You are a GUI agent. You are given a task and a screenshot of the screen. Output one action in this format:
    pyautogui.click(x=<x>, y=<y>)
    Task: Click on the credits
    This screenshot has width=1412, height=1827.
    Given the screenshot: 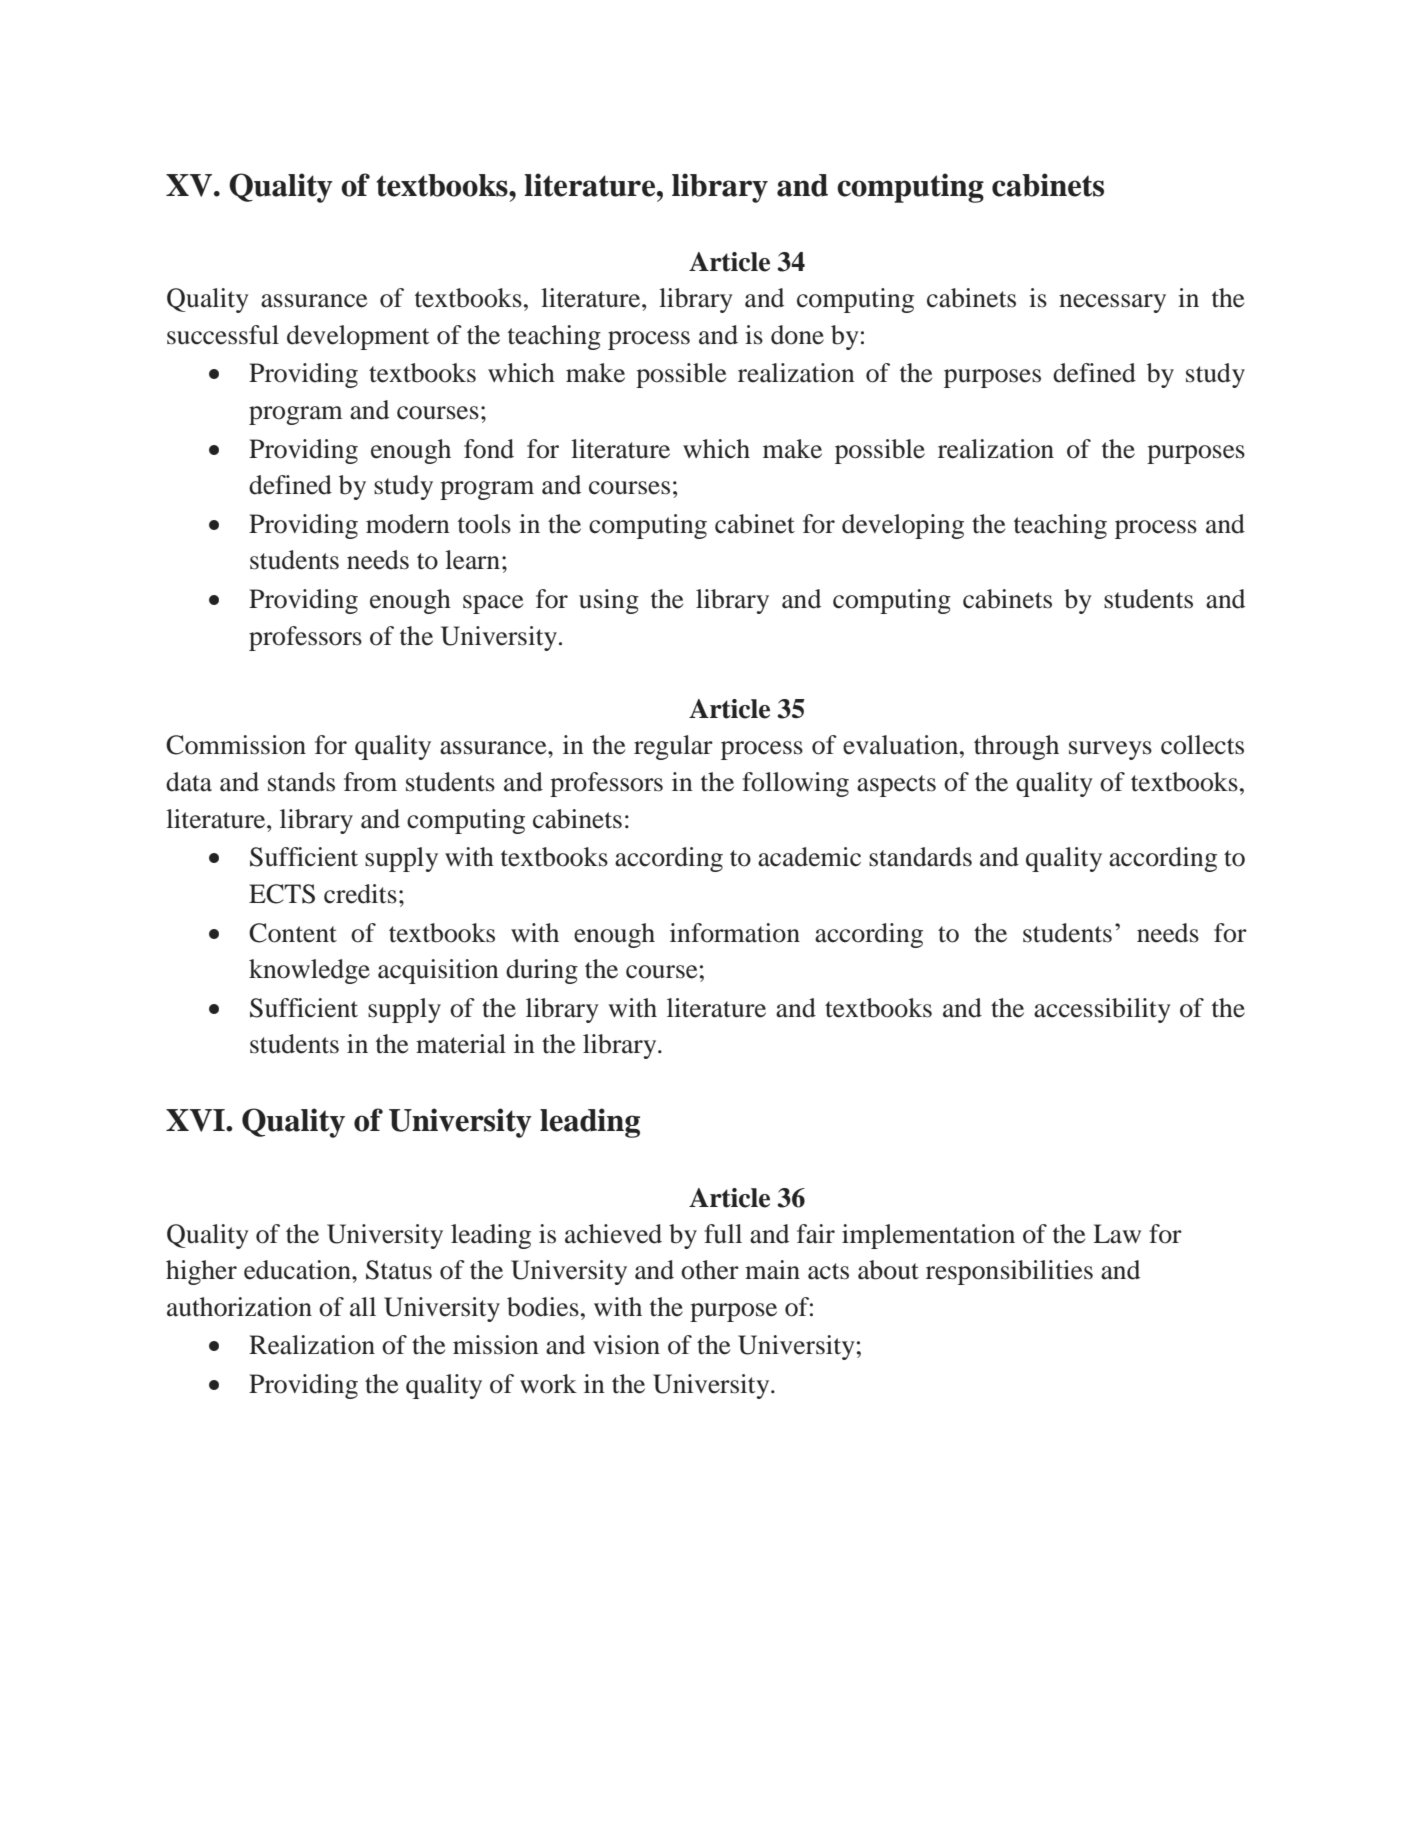 What is the action you would take?
    pyautogui.click(x=360, y=894)
